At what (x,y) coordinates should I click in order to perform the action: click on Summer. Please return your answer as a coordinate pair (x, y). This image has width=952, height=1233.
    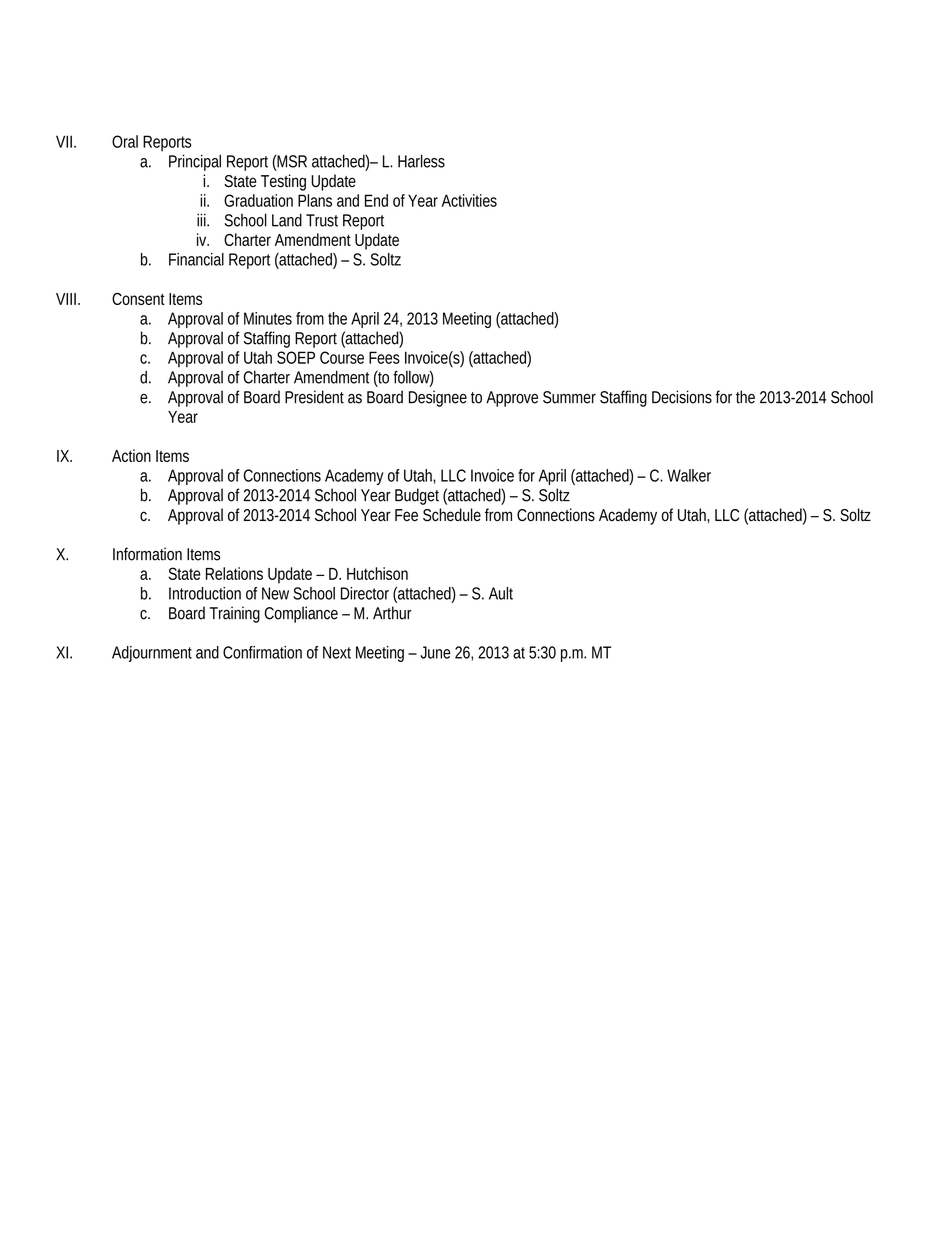
    Looking at the image, I should click on (569, 397).
